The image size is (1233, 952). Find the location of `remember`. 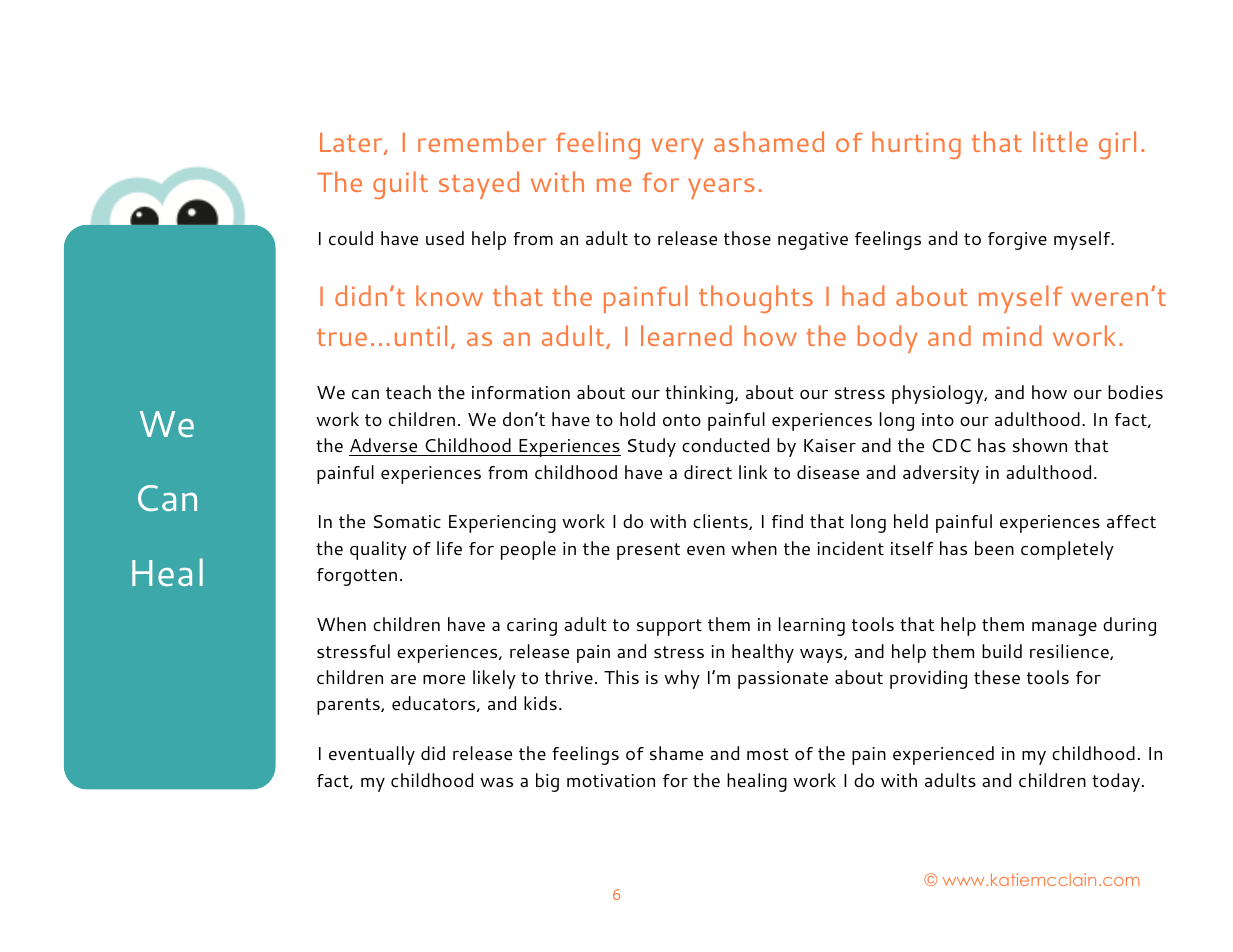

remember is located at coordinates (482, 141).
